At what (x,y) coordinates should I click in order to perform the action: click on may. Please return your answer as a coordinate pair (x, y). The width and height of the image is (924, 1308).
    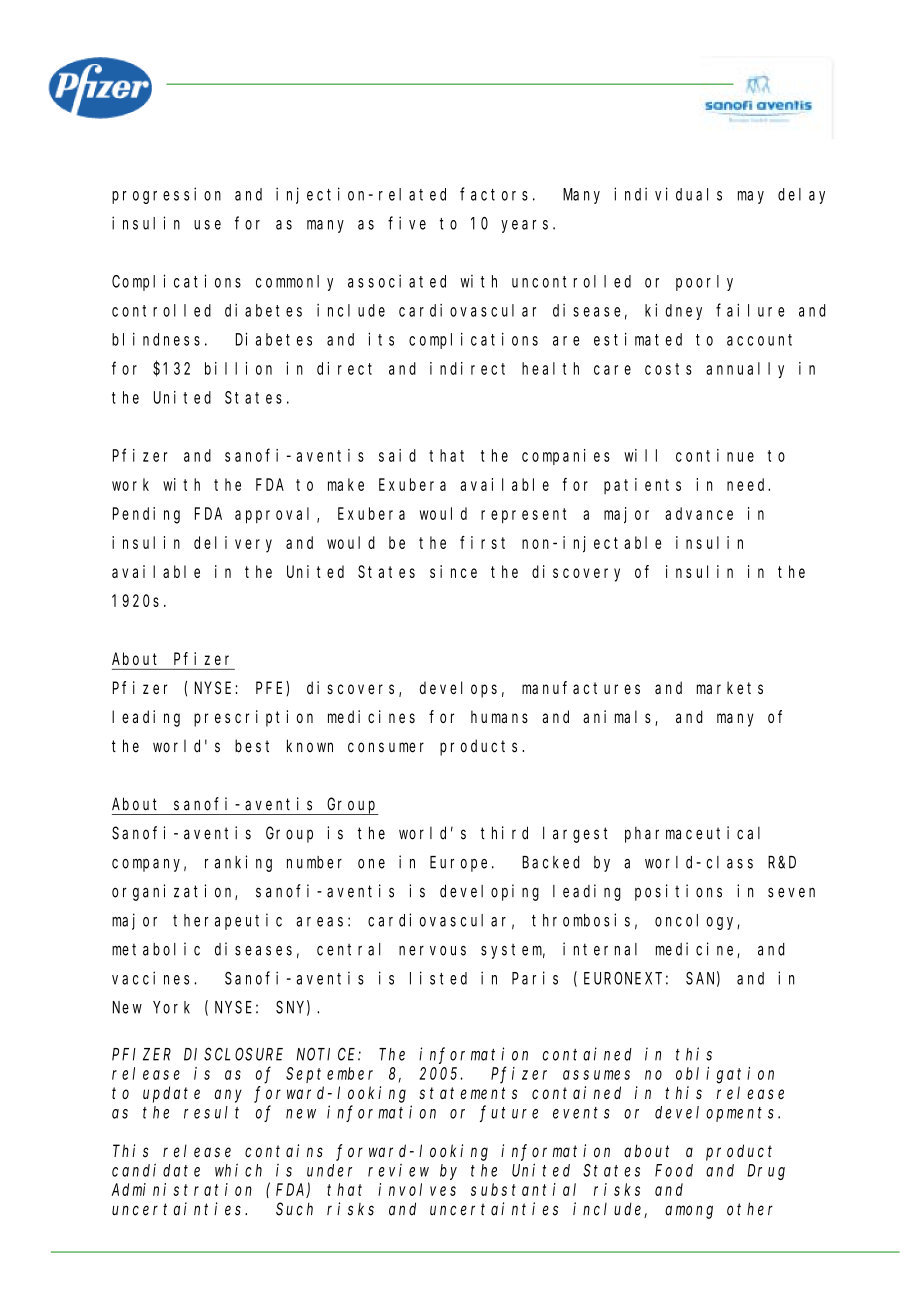
    Looking at the image, I should click on (751, 197).
